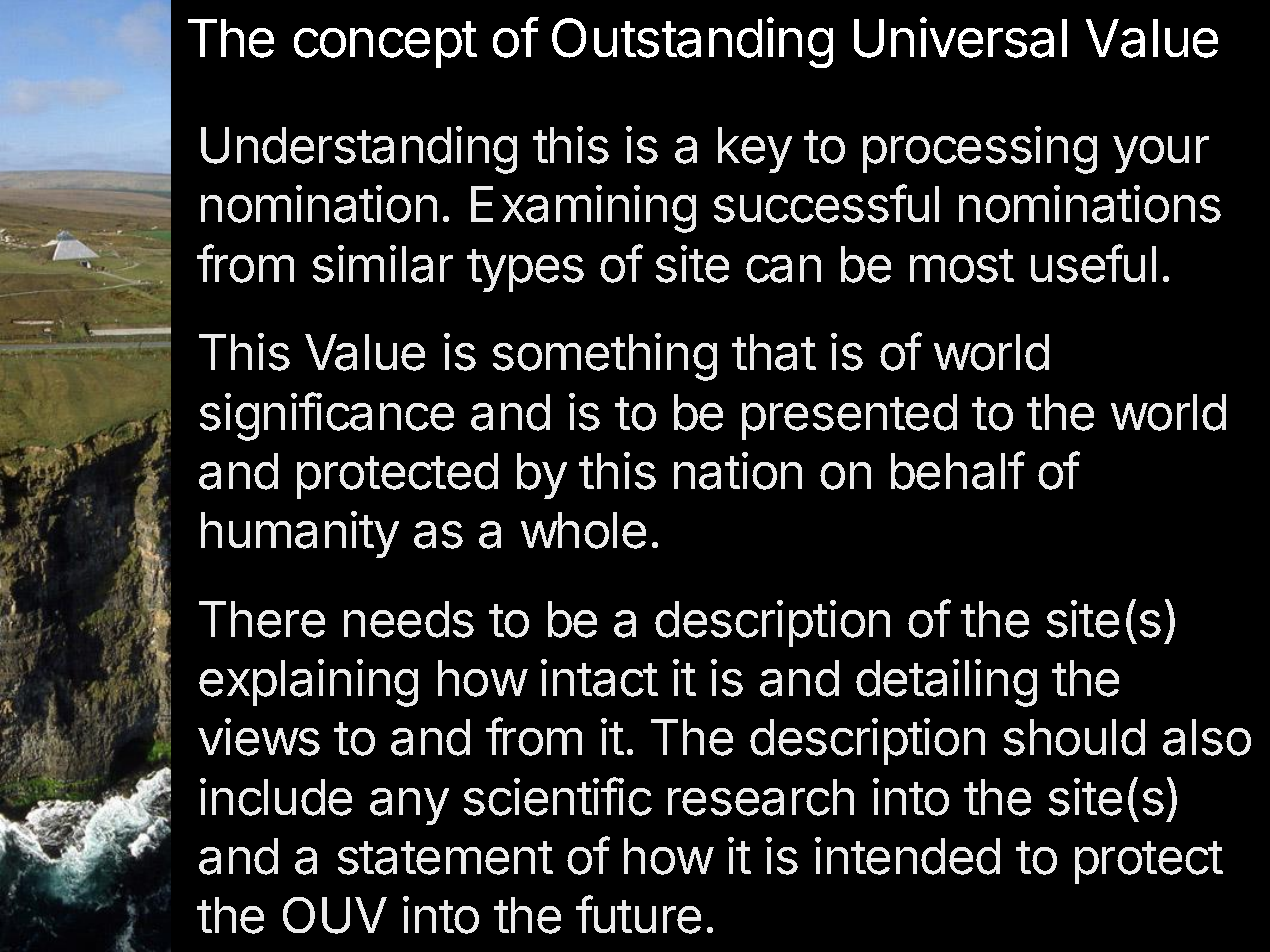 Image resolution: width=1270 pixels, height=952 pixels. Describe the element at coordinates (385, 44) in the screenshot. I see `concept` at that location.
